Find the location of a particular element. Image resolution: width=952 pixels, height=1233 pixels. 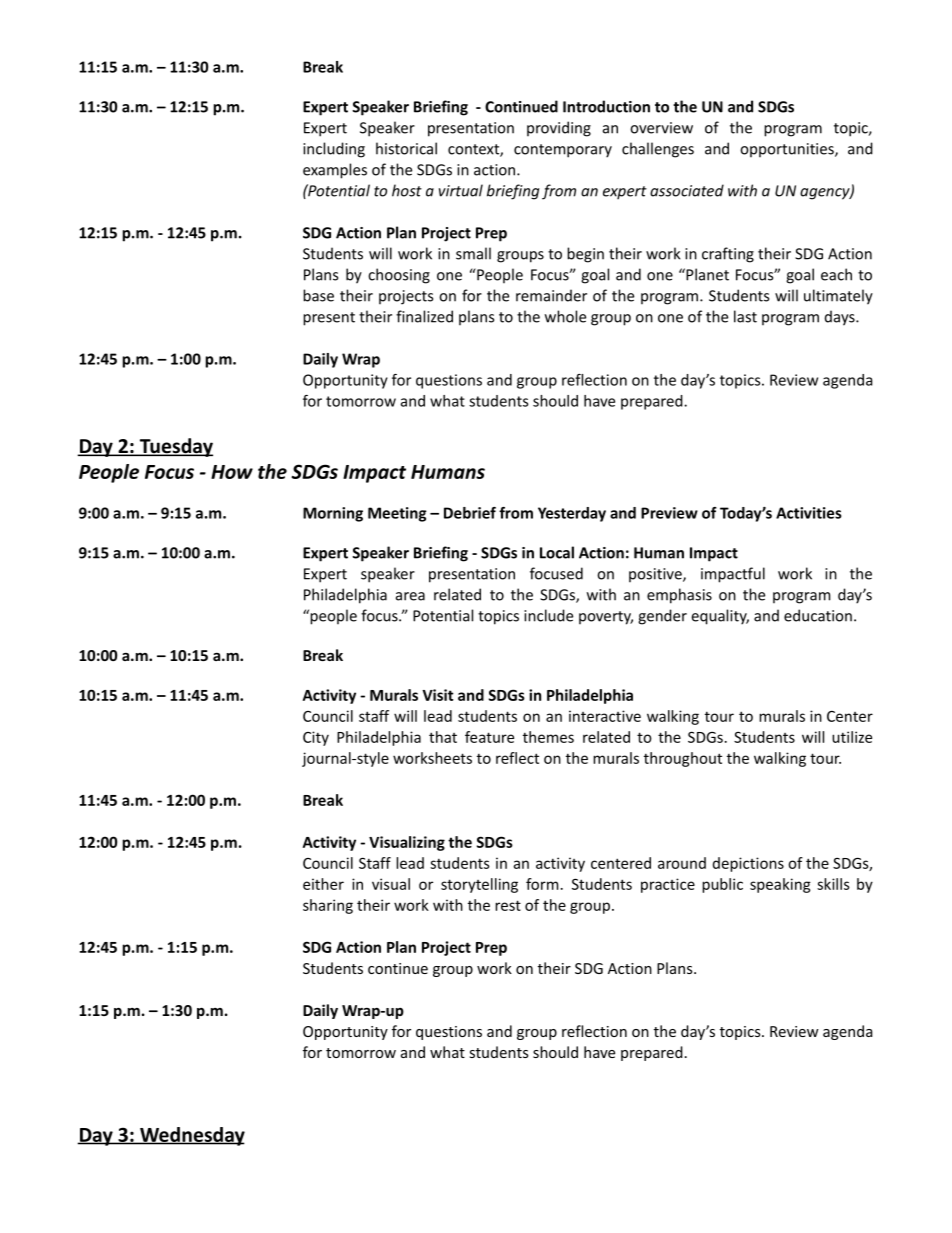

opportunities is located at coordinates (788, 150).
